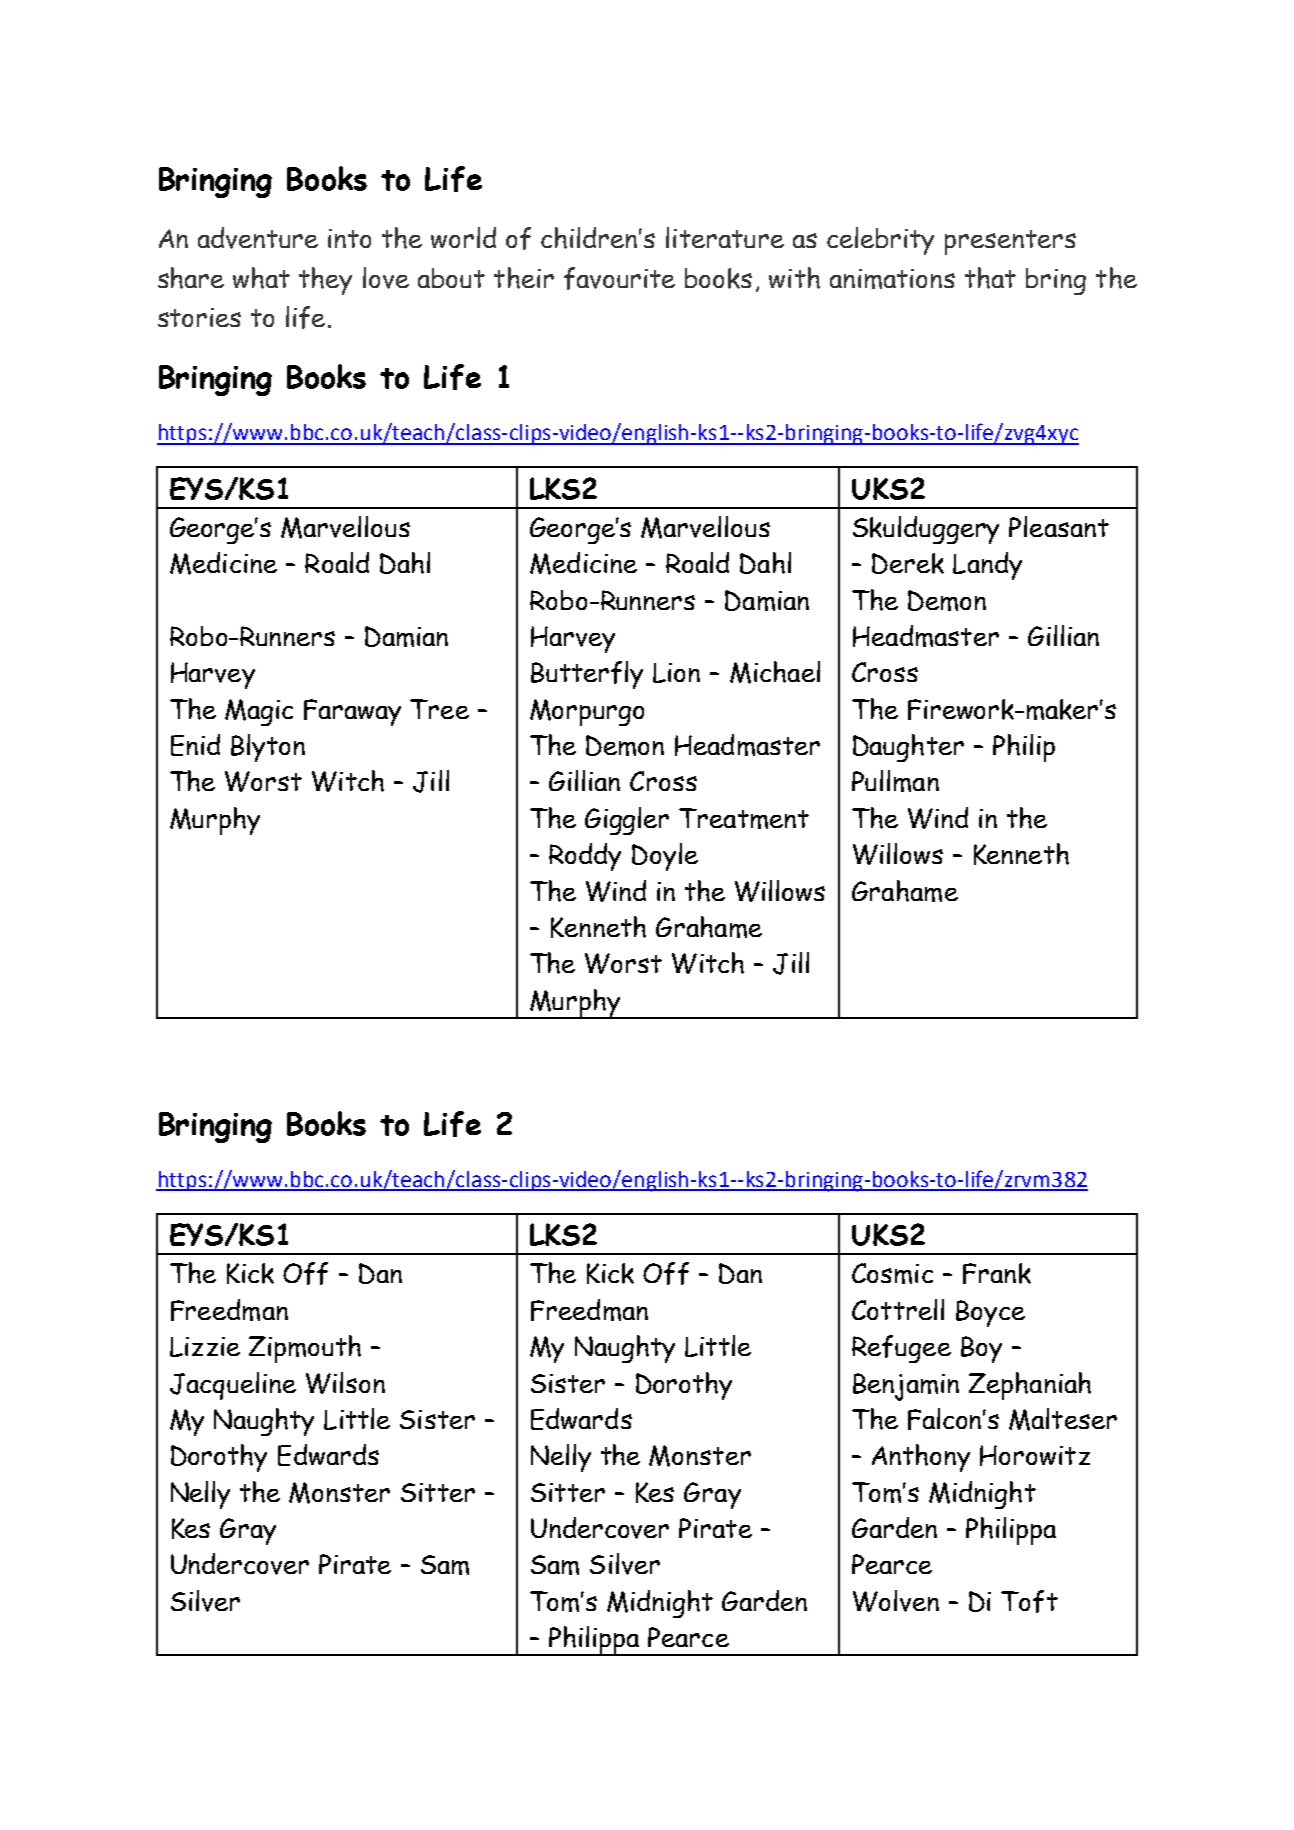 Image resolution: width=1294 pixels, height=1830 pixels. What do you see at coordinates (619, 278) in the page?
I see `favourite` at bounding box center [619, 278].
